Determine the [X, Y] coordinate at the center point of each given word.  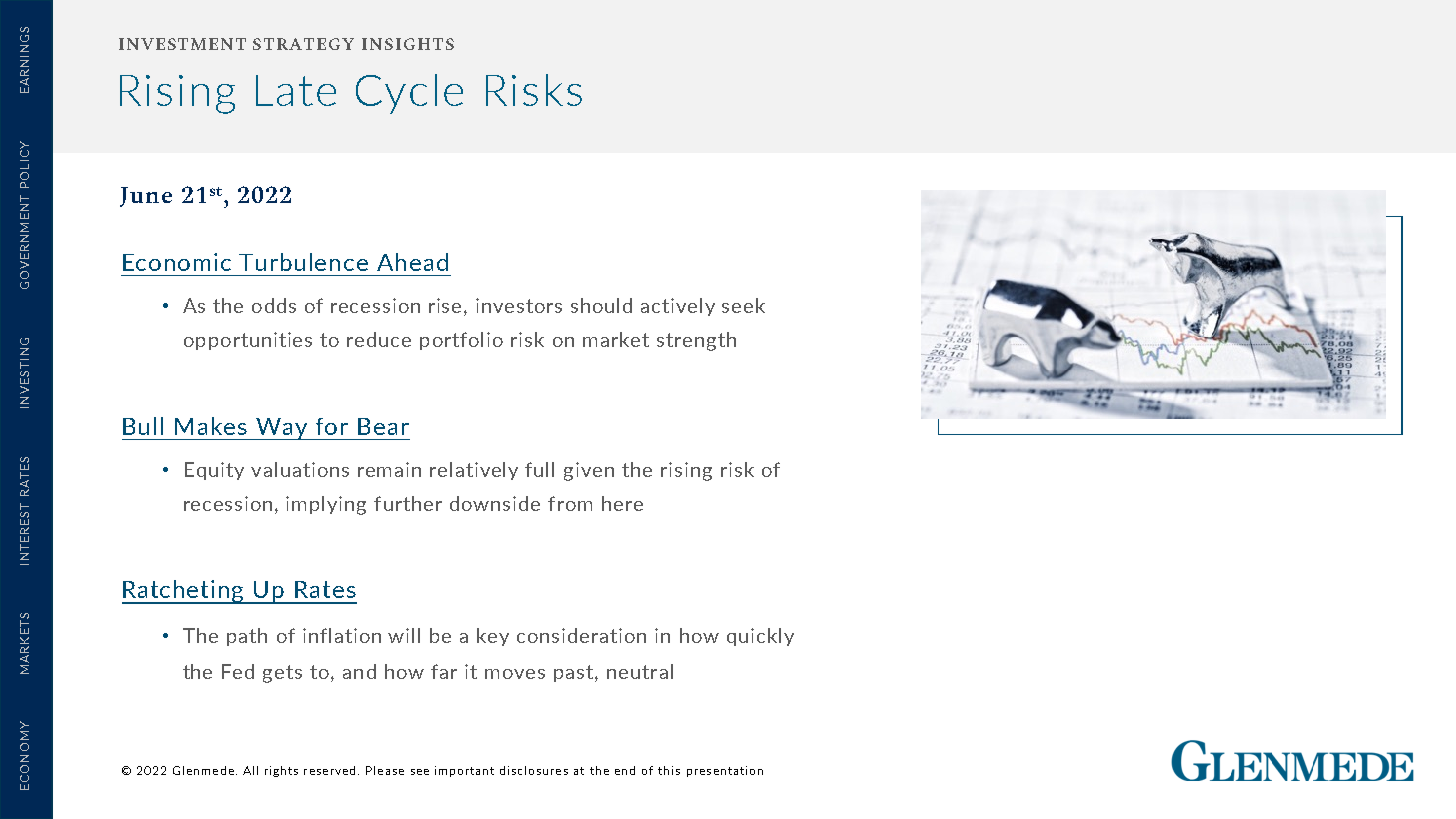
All [250, 770]
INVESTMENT [182, 44]
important [464, 771]
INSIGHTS [408, 44]
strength [696, 341]
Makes [211, 426]
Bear [383, 426]
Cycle [409, 94]
